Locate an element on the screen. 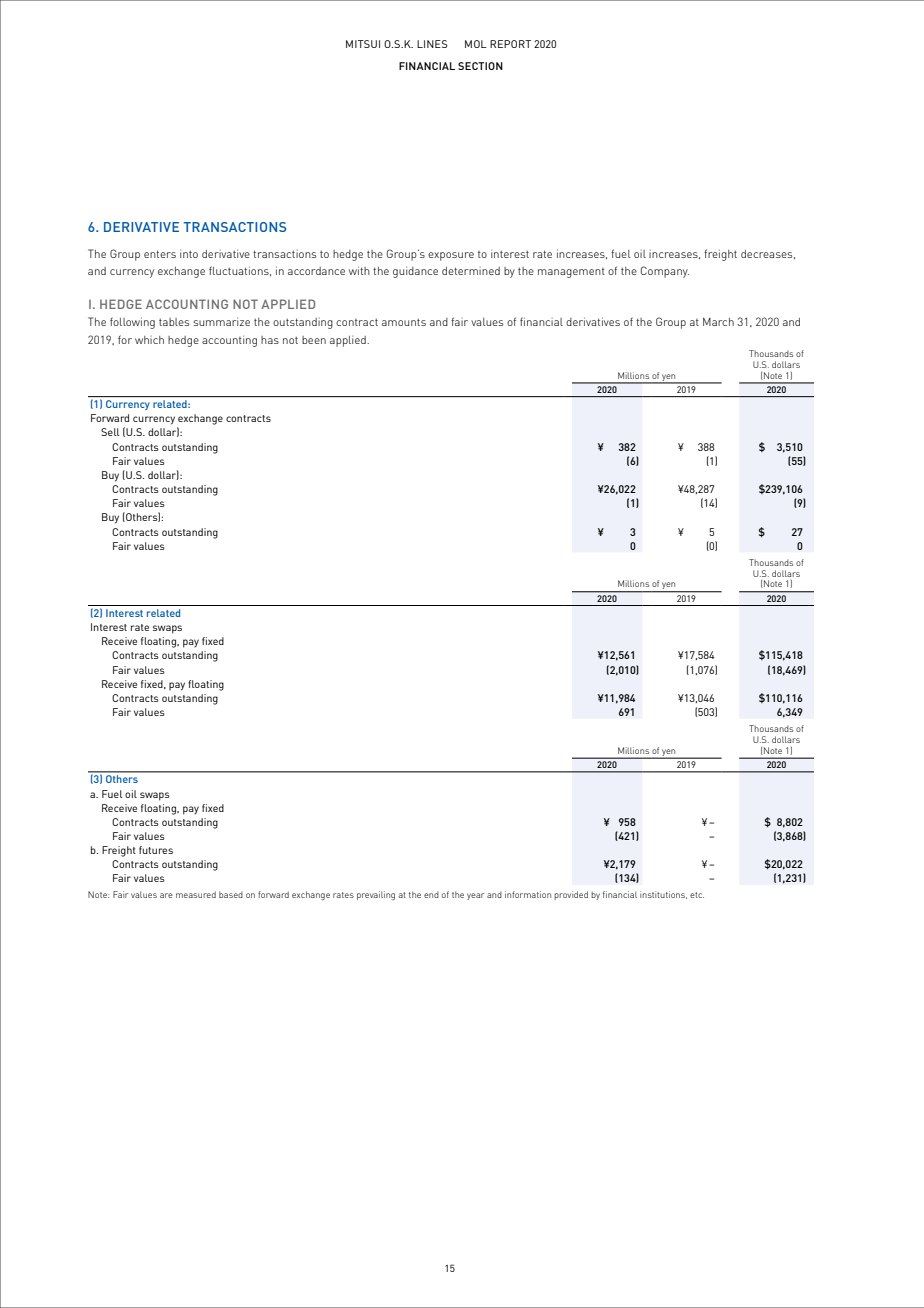 This screenshot has height=1308, width=924. Sell is located at coordinates (110, 432).
